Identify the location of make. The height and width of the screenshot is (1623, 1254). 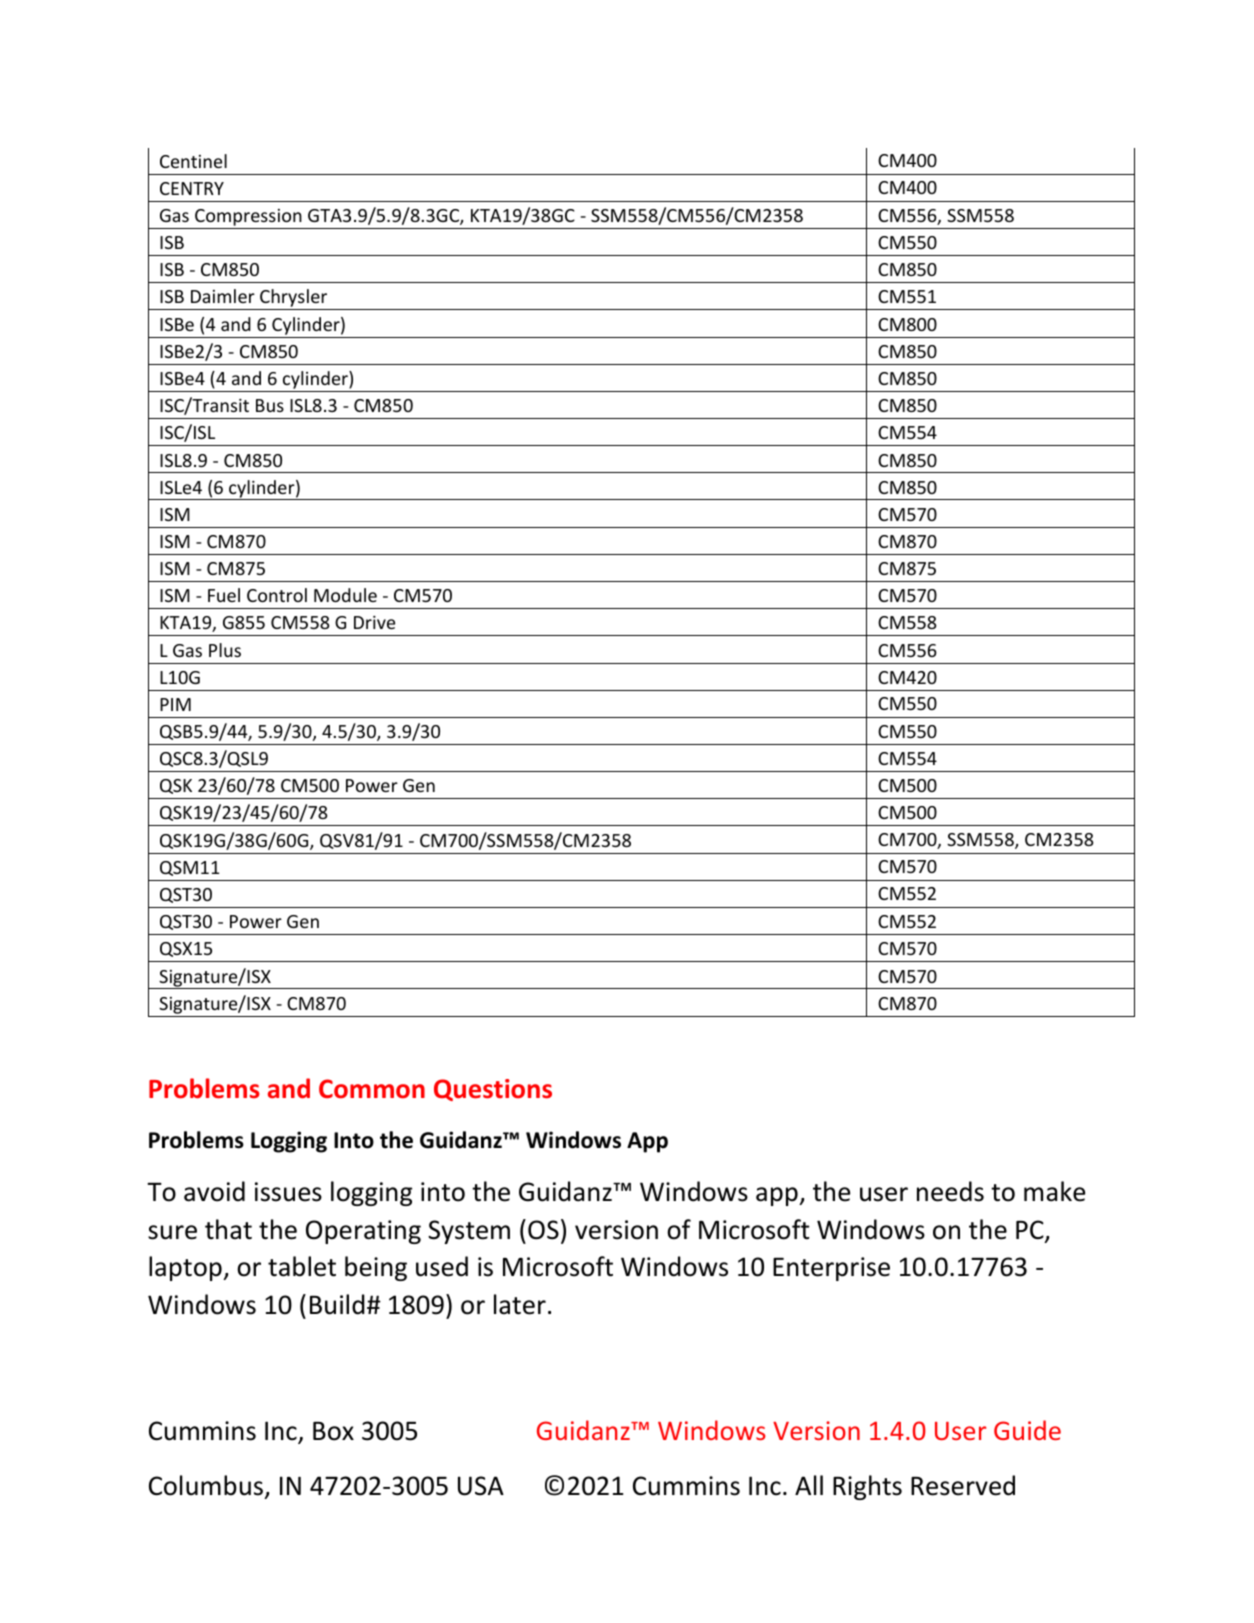
(1054, 1191).
